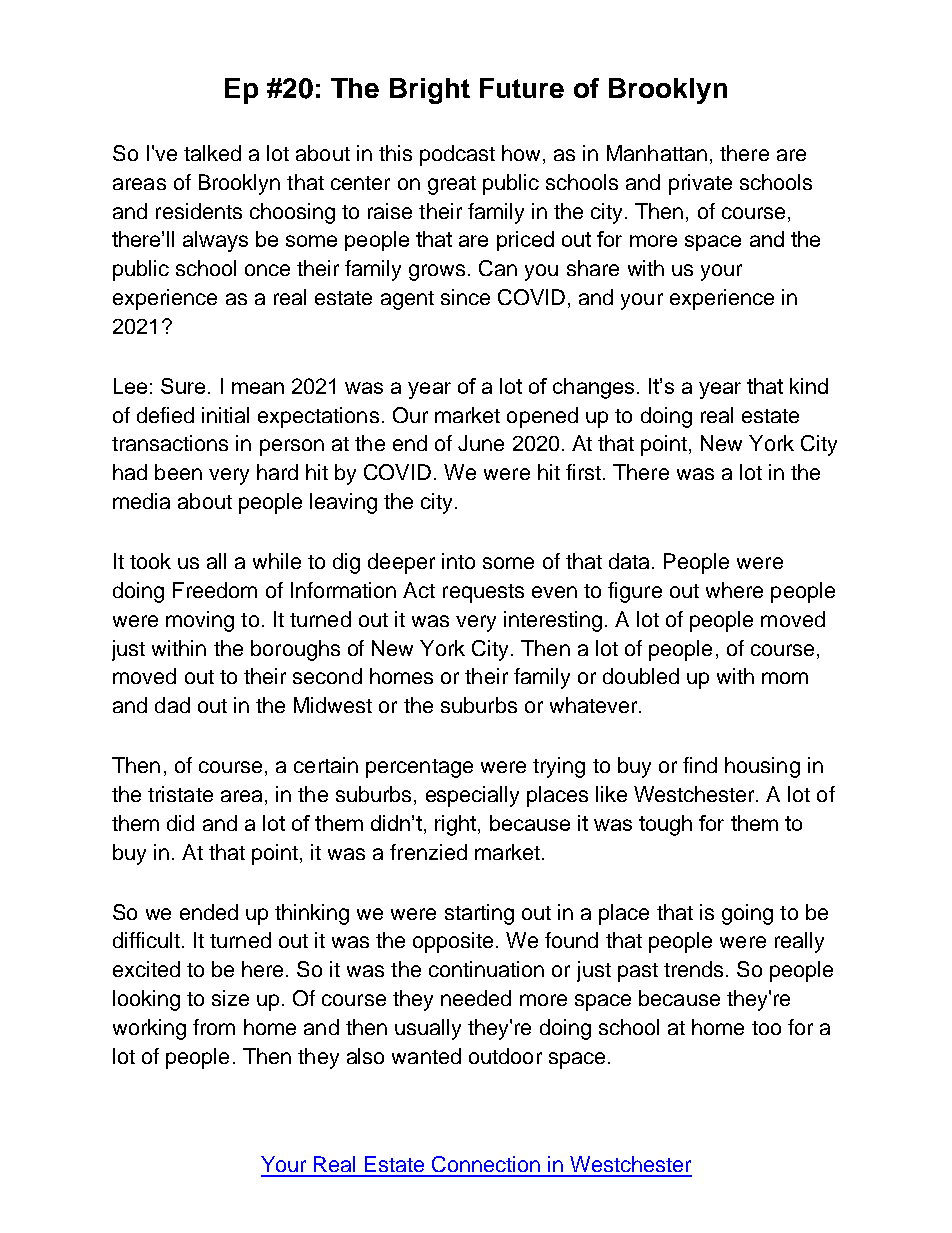  I want to click on Freedom, so click(215, 590).
